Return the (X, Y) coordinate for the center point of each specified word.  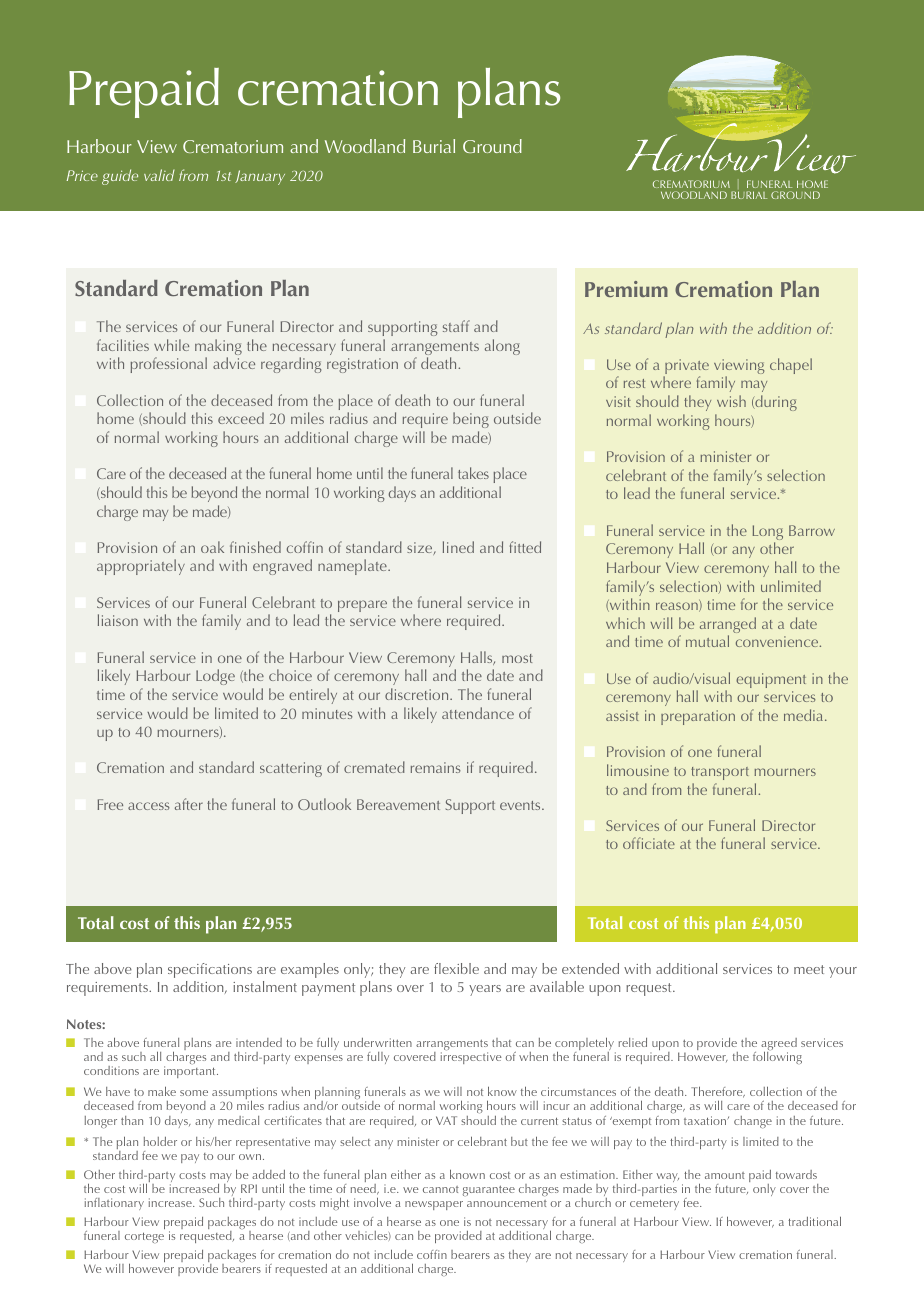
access (149, 806)
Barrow (812, 530)
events (521, 805)
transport (720, 773)
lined (458, 547)
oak (212, 547)
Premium (626, 289)
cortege (144, 1237)
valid (159, 175)
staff (456, 326)
